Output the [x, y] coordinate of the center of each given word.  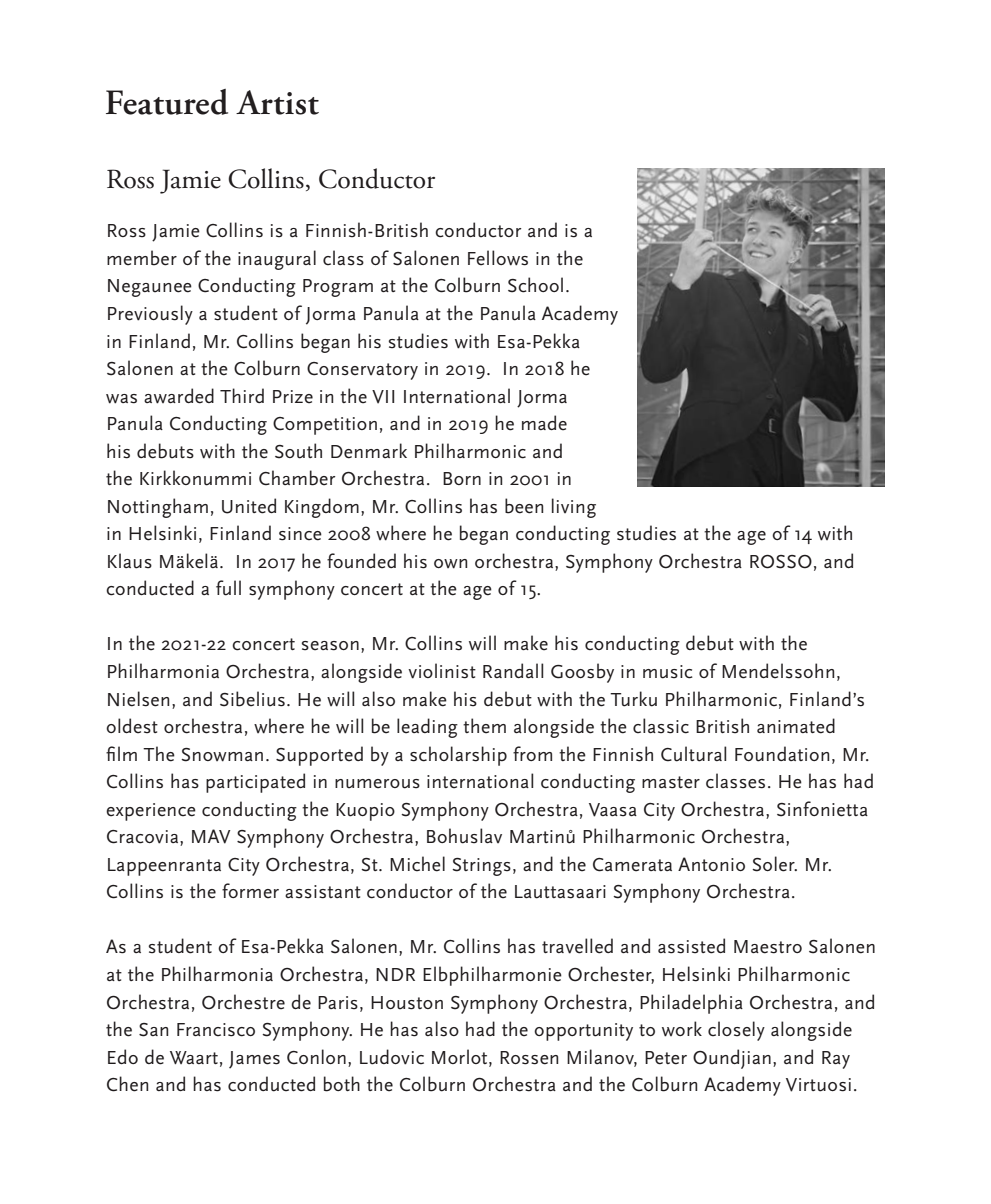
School [535, 285]
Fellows [498, 258]
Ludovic [392, 1057]
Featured [167, 102]
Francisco [216, 1030]
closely [736, 1031]
